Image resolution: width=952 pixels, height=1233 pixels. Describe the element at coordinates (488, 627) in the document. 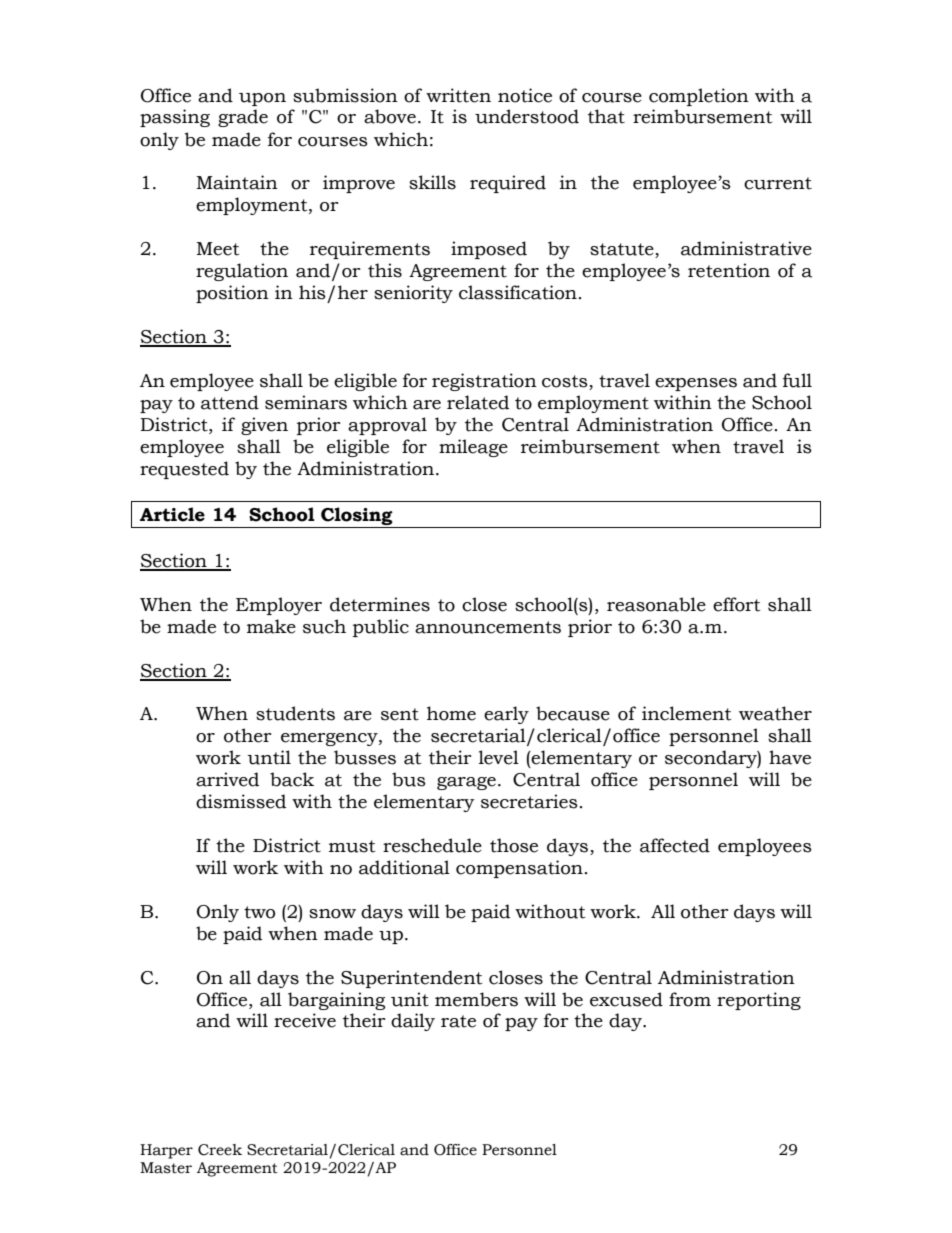

I see `announcements` at that location.
